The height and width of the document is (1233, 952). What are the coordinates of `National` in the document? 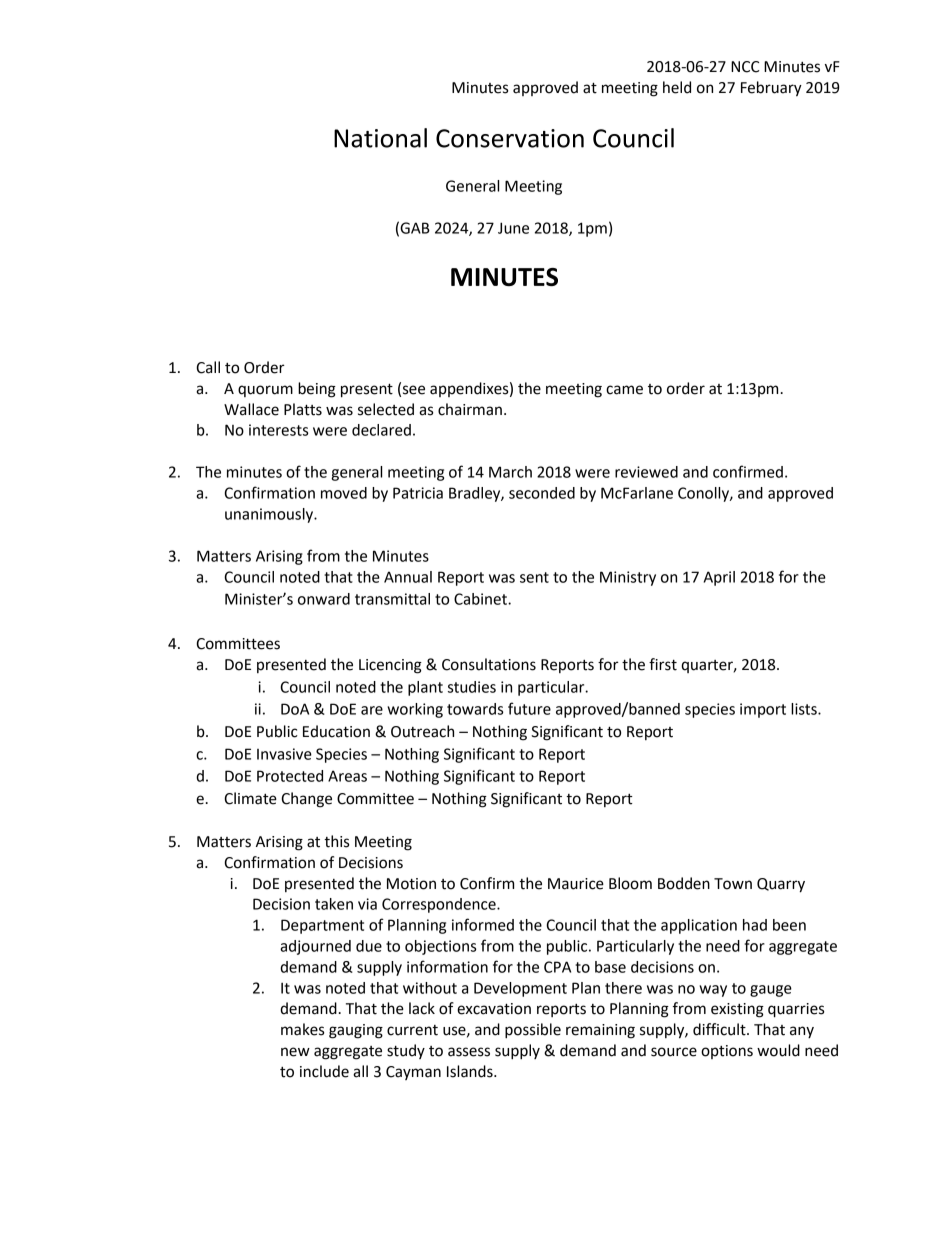 It's located at (380, 138).
